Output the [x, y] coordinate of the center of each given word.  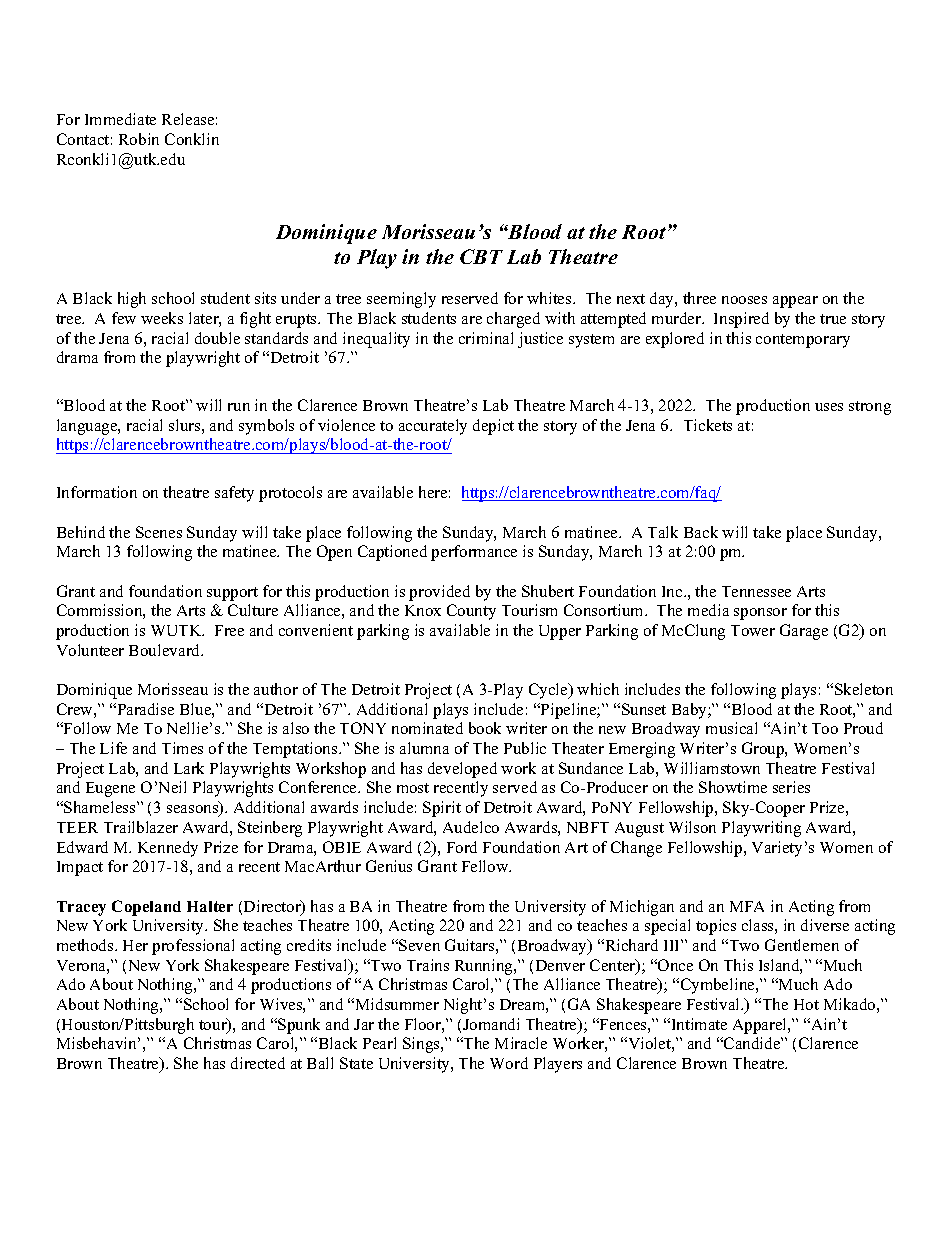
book [485, 728]
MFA [747, 906]
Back [701, 532]
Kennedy [168, 849]
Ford [462, 847]
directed [258, 1063]
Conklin [192, 139]
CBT [481, 256]
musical [731, 728]
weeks [162, 318]
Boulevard [166, 650]
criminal [486, 338]
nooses [744, 300]
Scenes [159, 532]
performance [474, 553]
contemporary [803, 341]
